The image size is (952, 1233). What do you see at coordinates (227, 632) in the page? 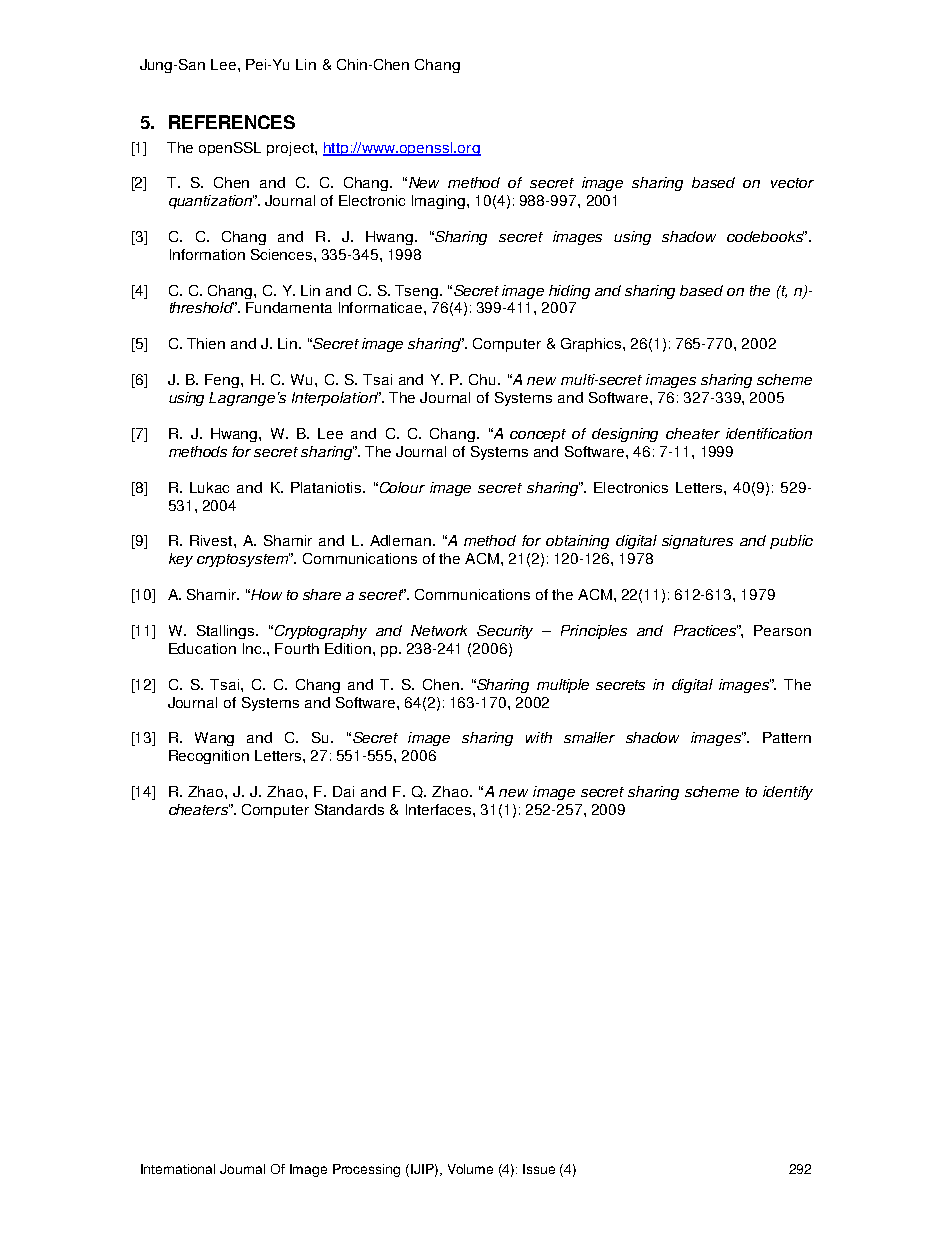
I see `Stallings` at bounding box center [227, 632].
